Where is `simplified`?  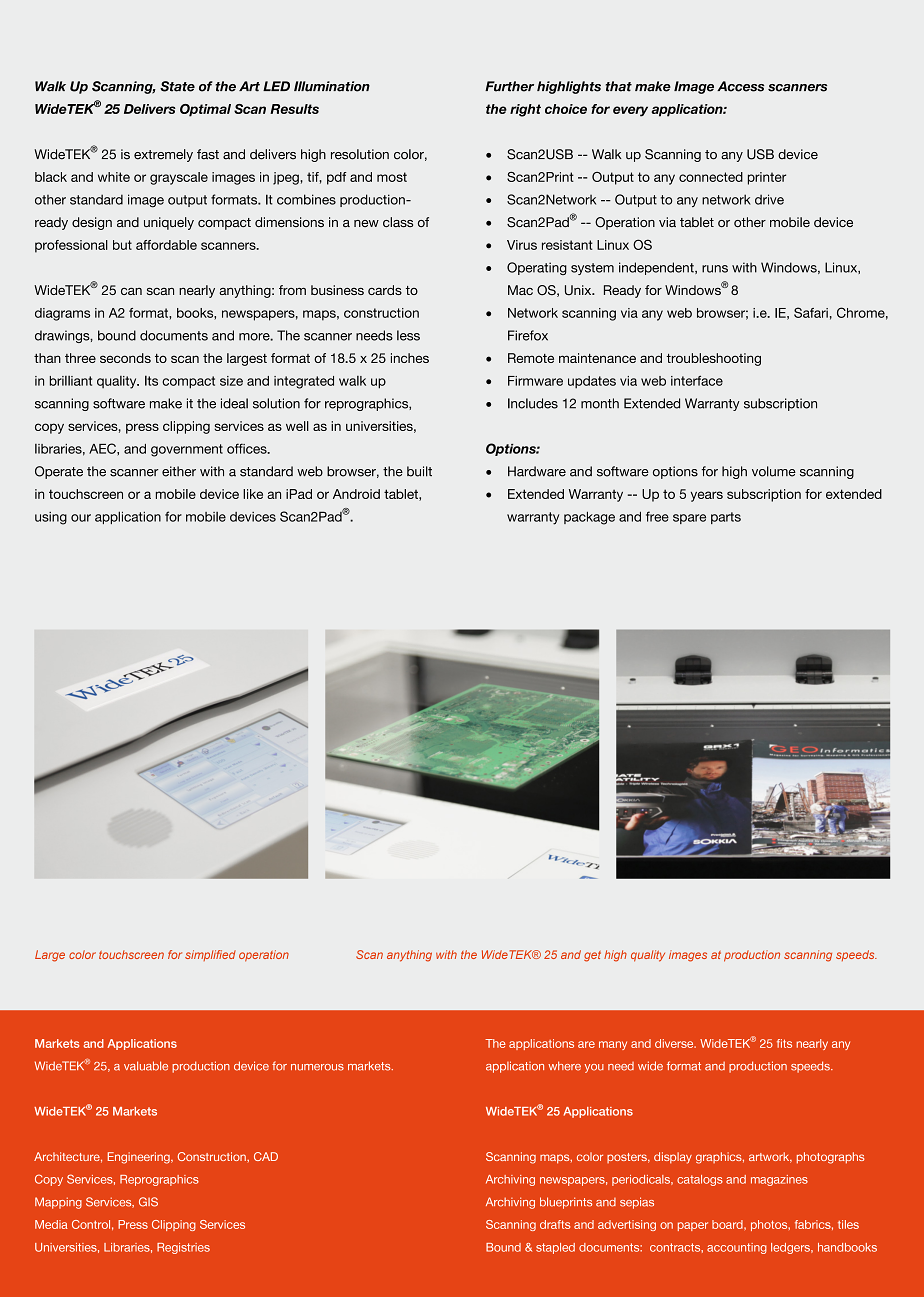 simplified is located at coordinates (210, 955).
